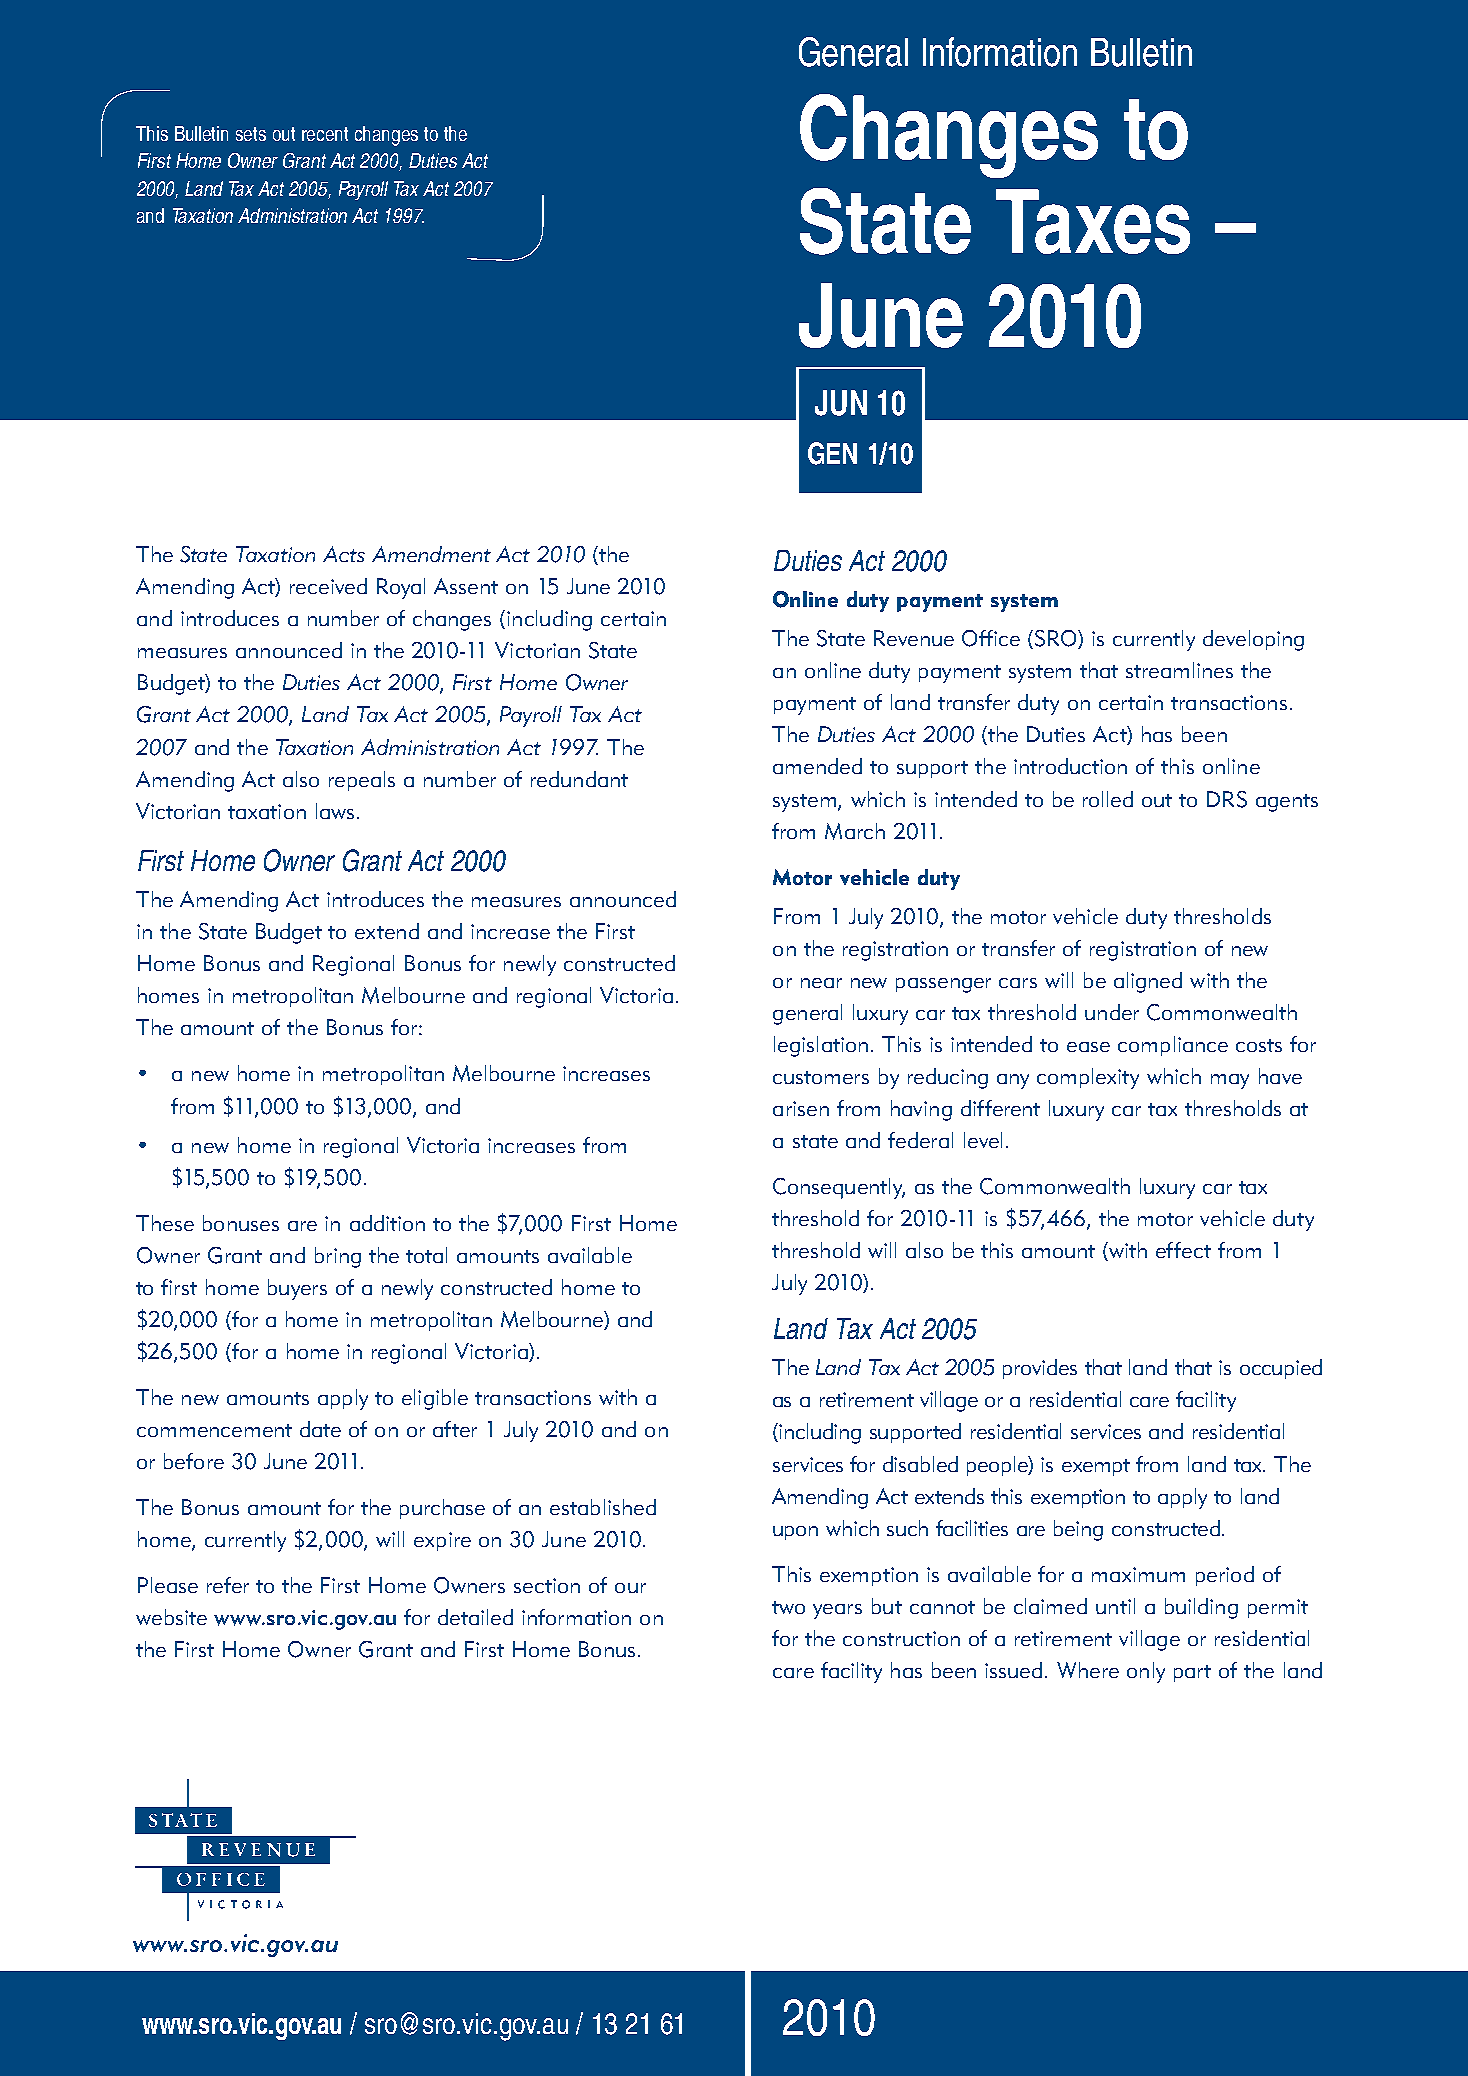 The height and width of the page is (2076, 1468). What do you see at coordinates (821, 983) in the page?
I see `near` at bounding box center [821, 983].
